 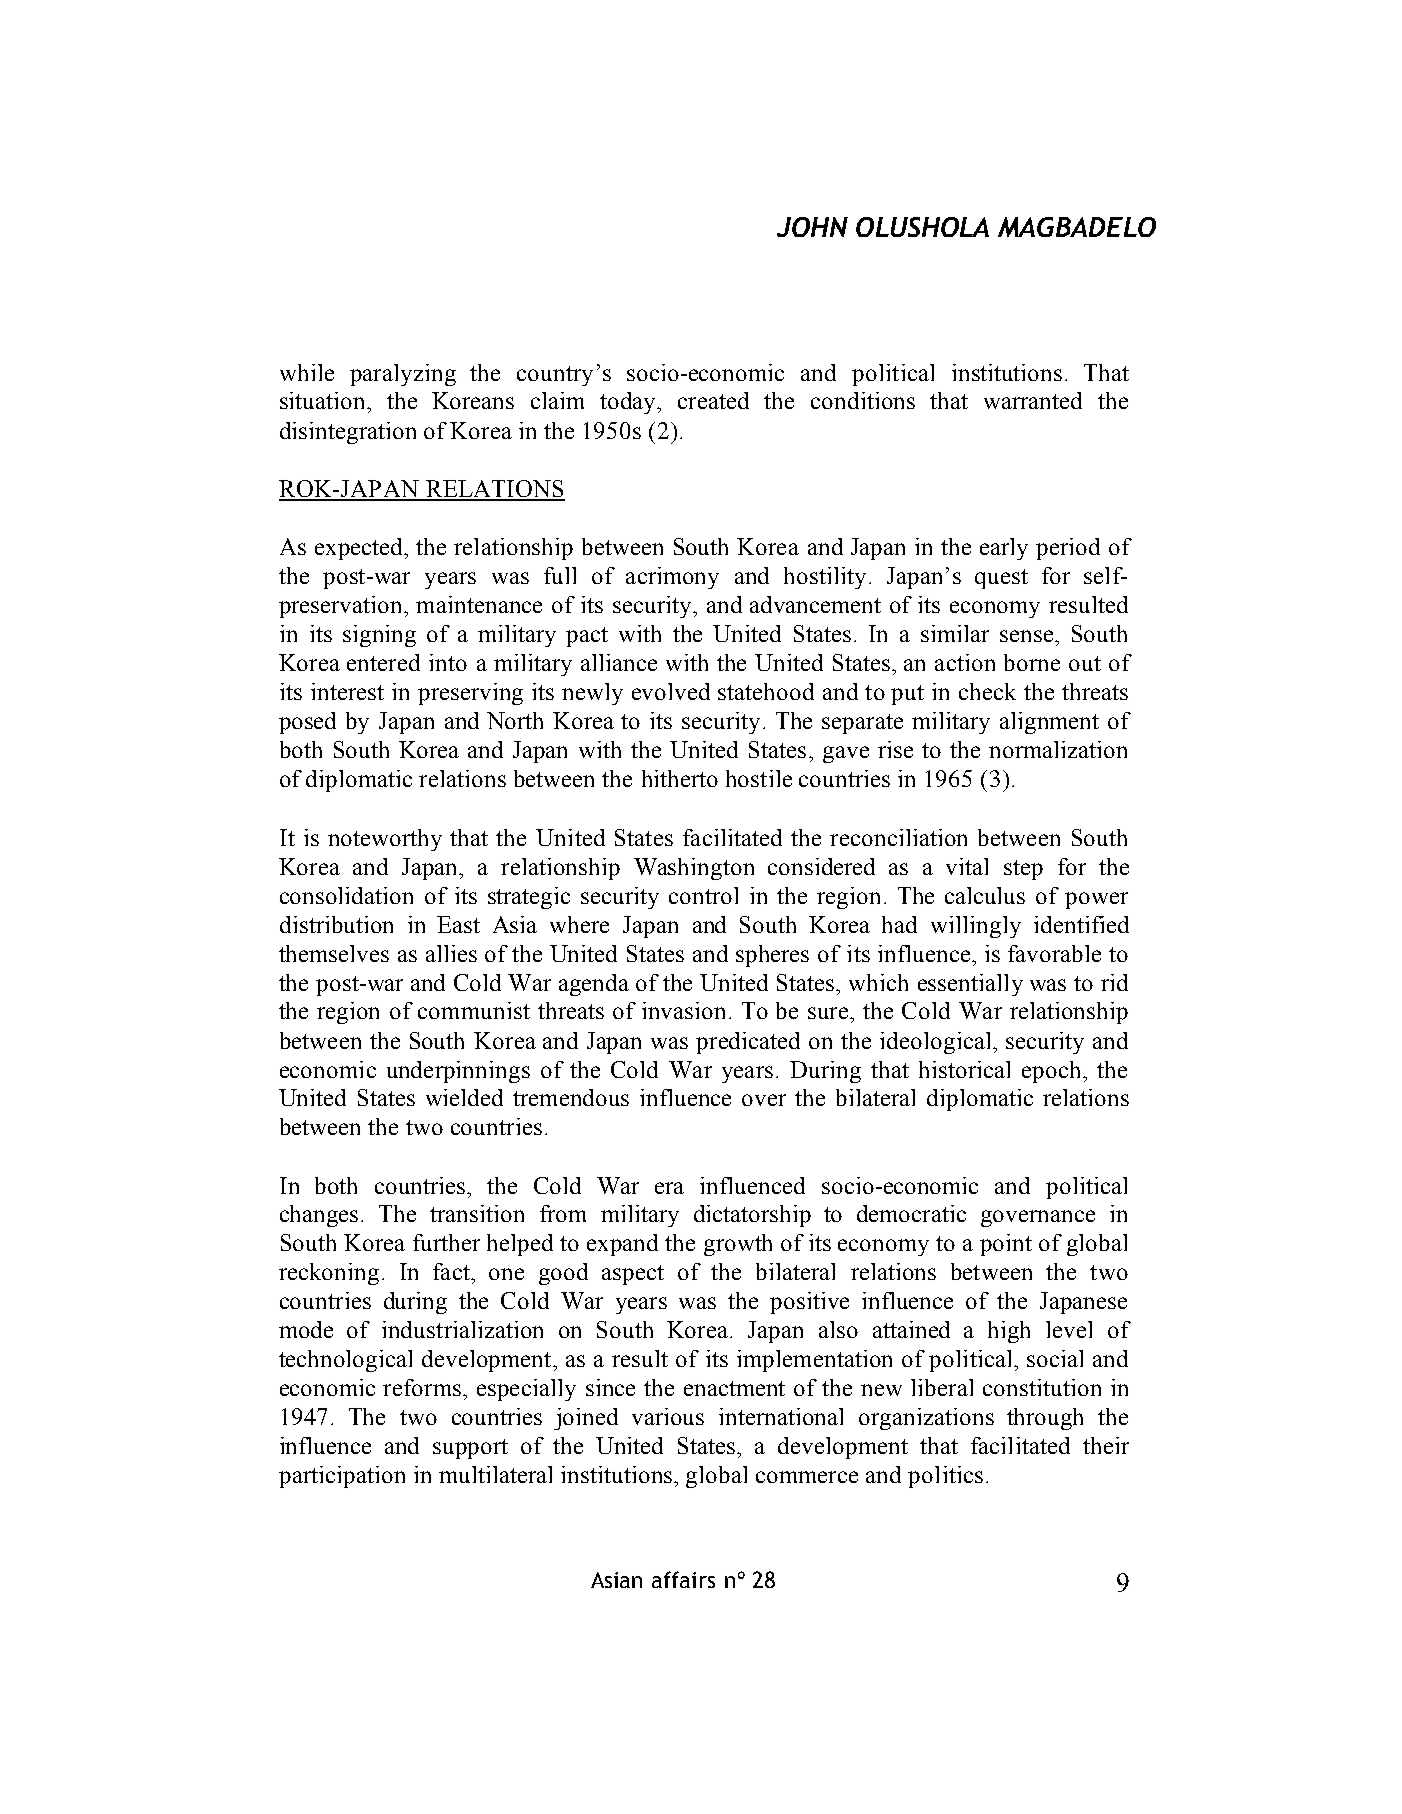 I want to click on epoch, so click(x=1053, y=1072).
